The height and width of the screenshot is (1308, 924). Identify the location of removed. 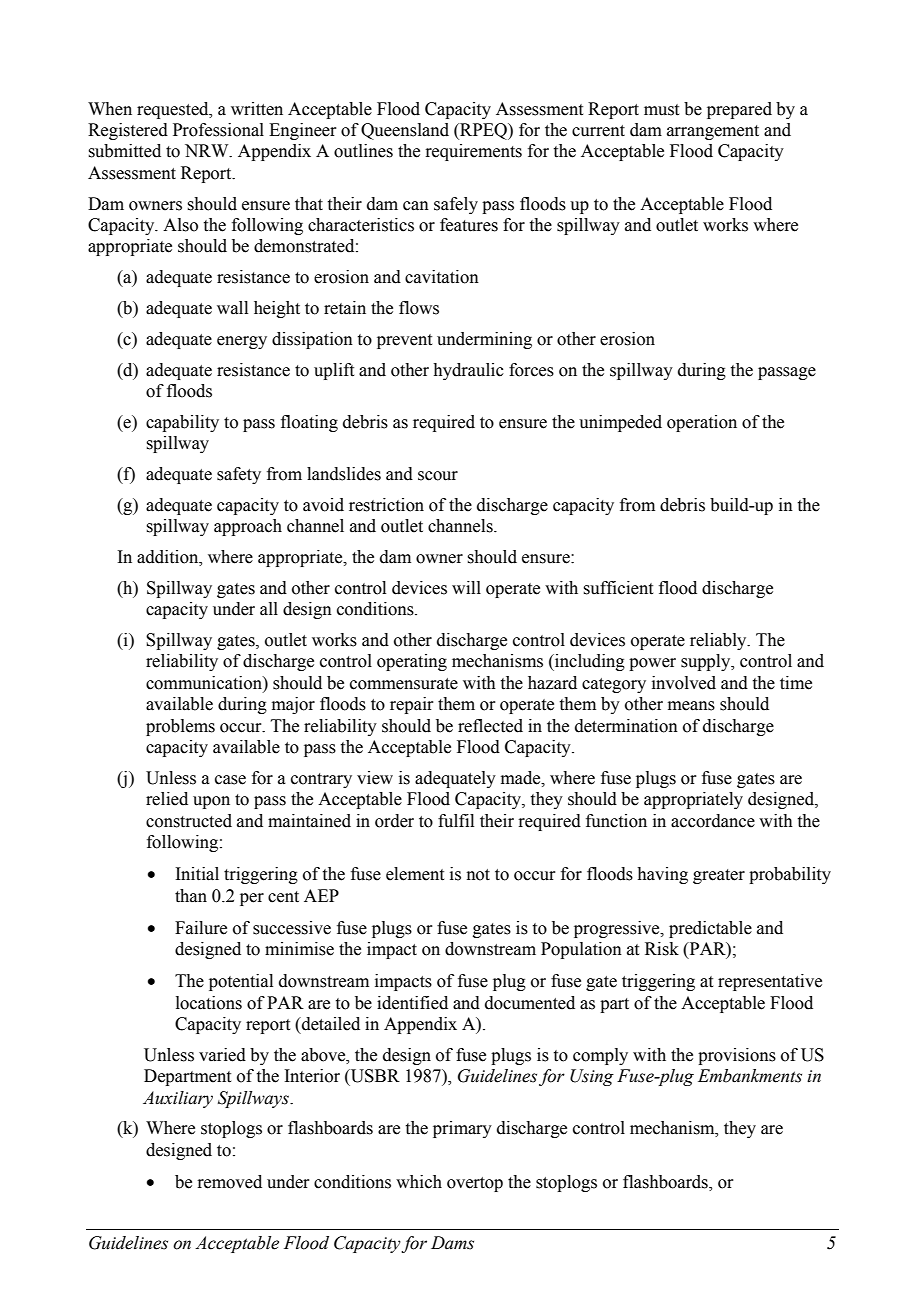
(229, 1182).
